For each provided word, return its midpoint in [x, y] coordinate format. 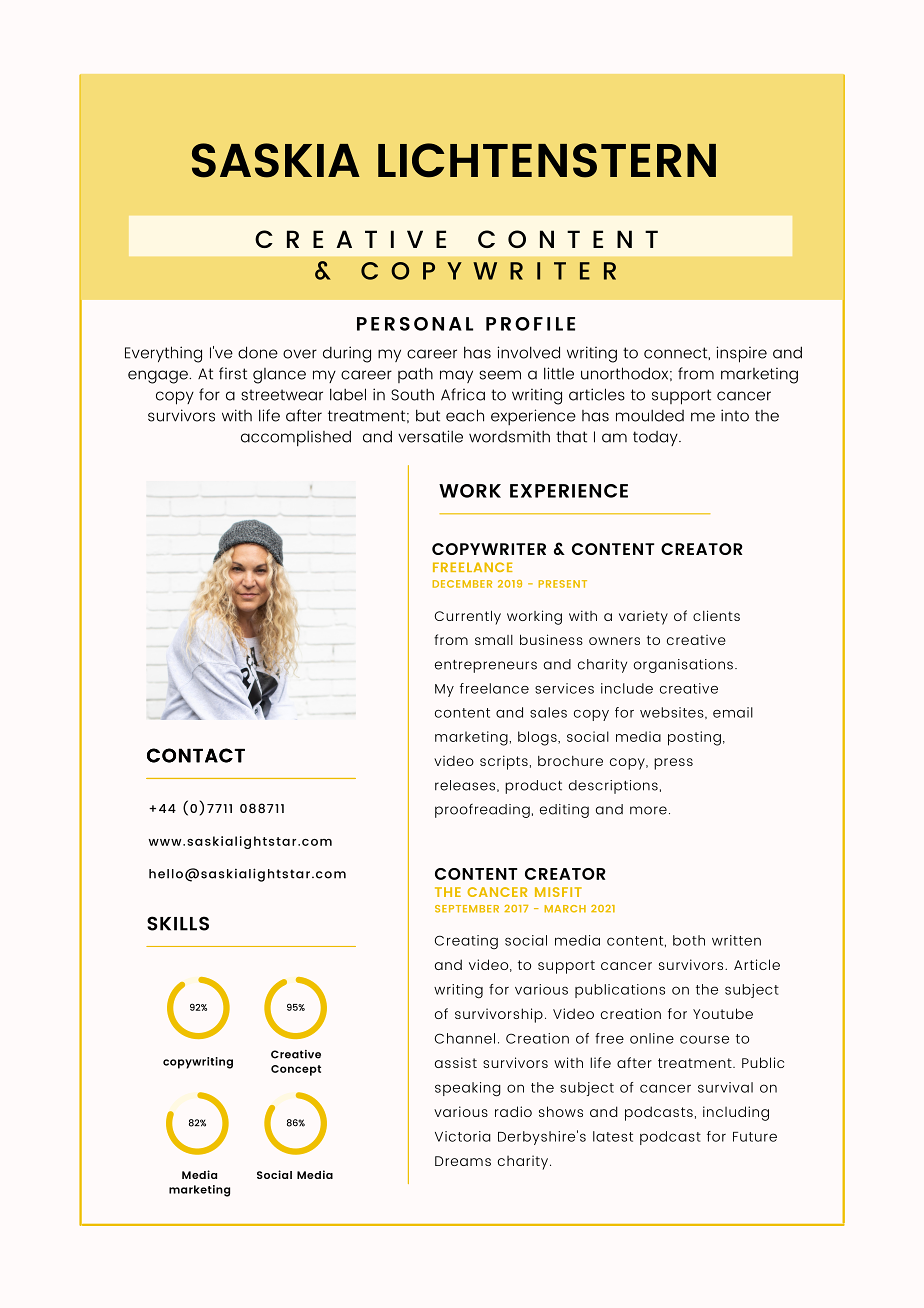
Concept [296, 1070]
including [736, 1113]
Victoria [463, 1136]
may [456, 376]
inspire [741, 354]
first [233, 373]
